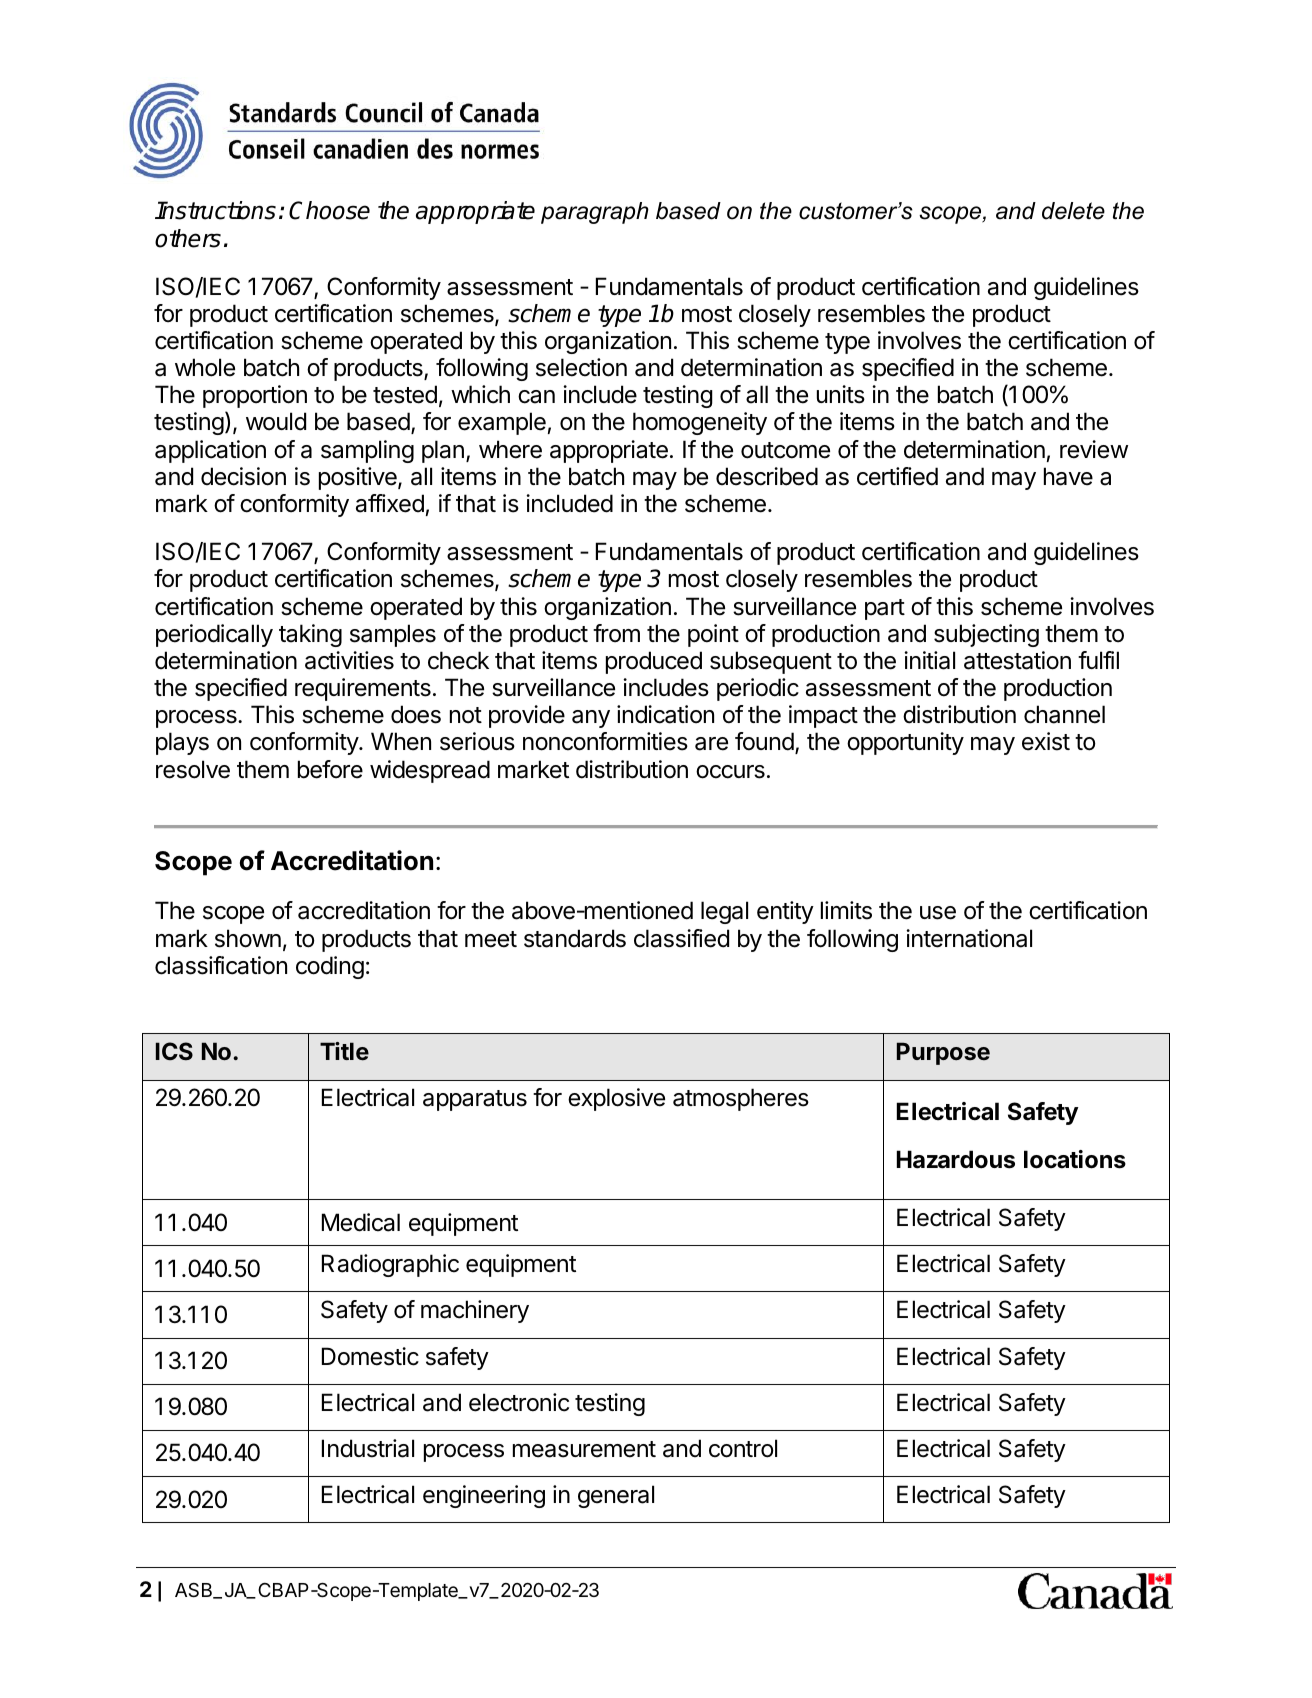 The width and height of the screenshot is (1312, 1698). I want to click on paragraph, so click(595, 213).
